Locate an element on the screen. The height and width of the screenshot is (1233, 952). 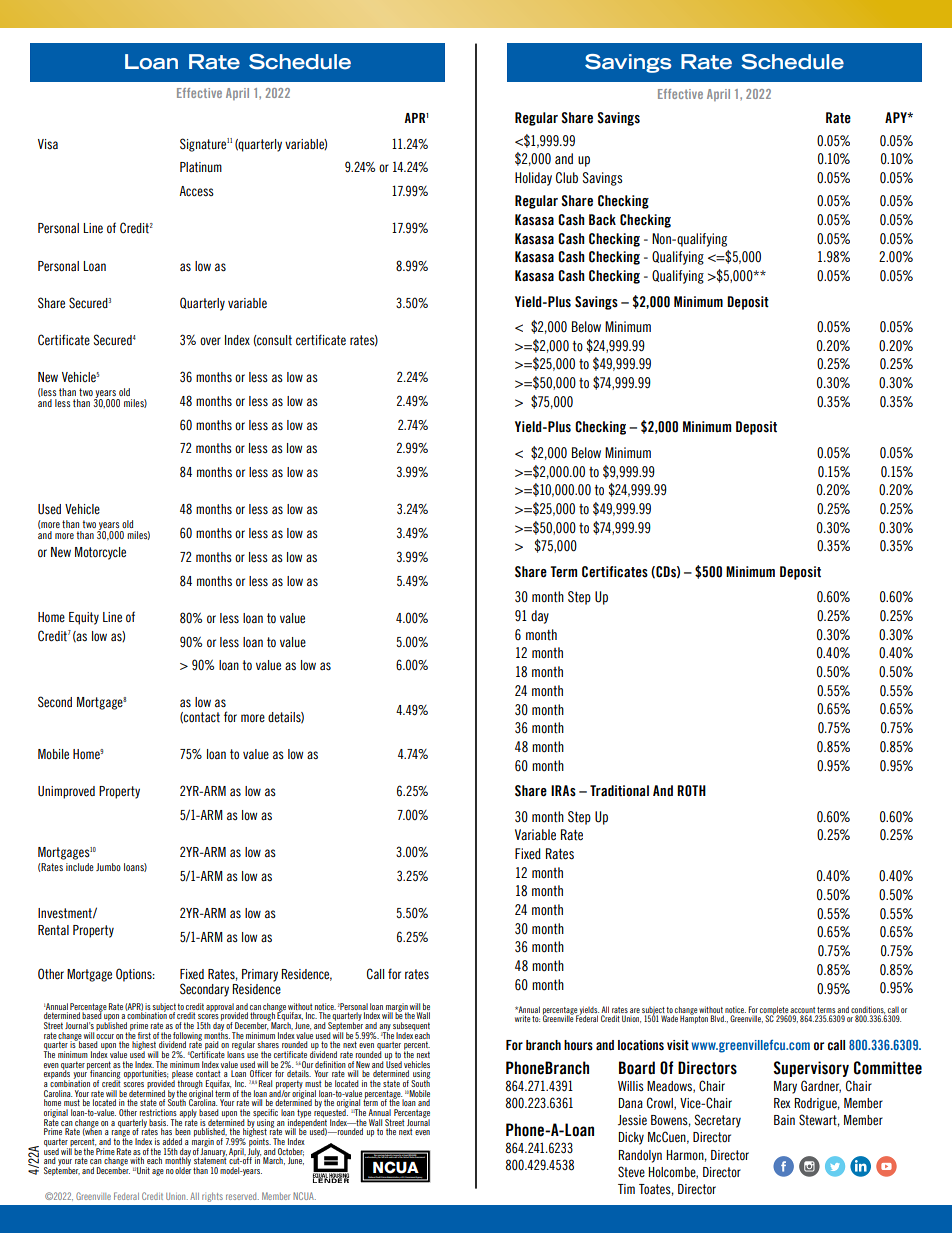
Tim is located at coordinates (626, 1189).
